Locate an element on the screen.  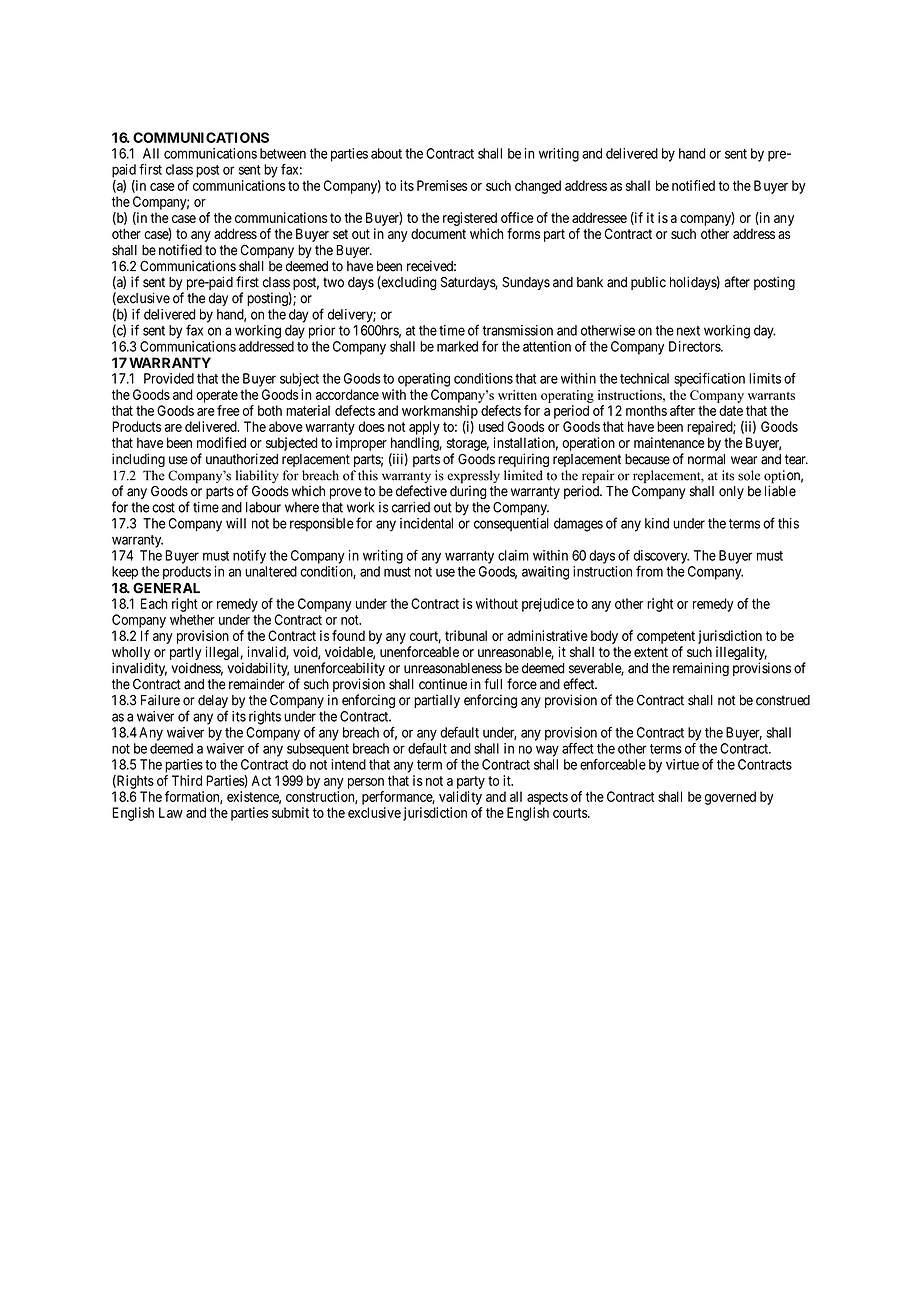
between is located at coordinates (283, 153).
